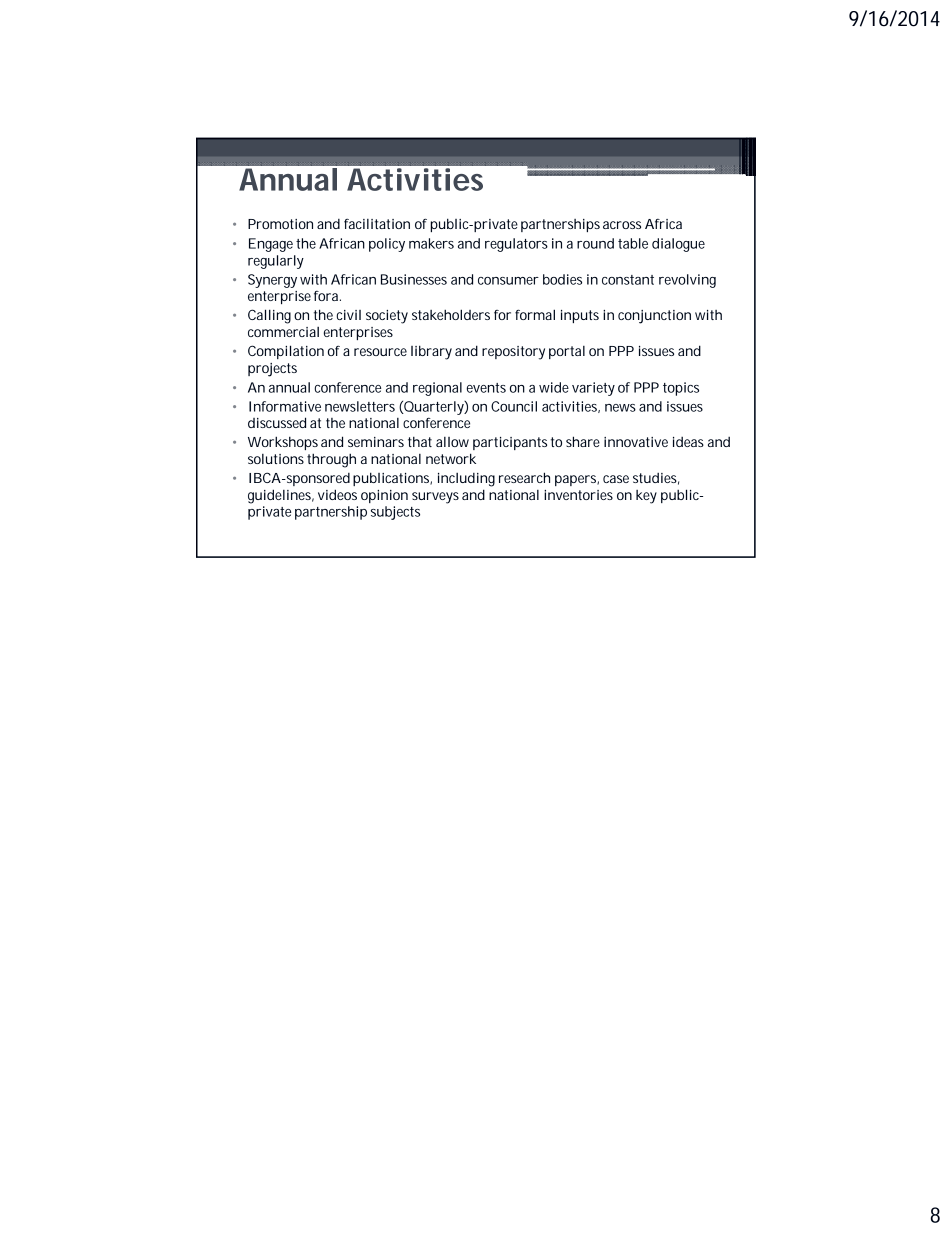 This screenshot has height=1233, width=952. I want to click on Promotion, so click(280, 224).
